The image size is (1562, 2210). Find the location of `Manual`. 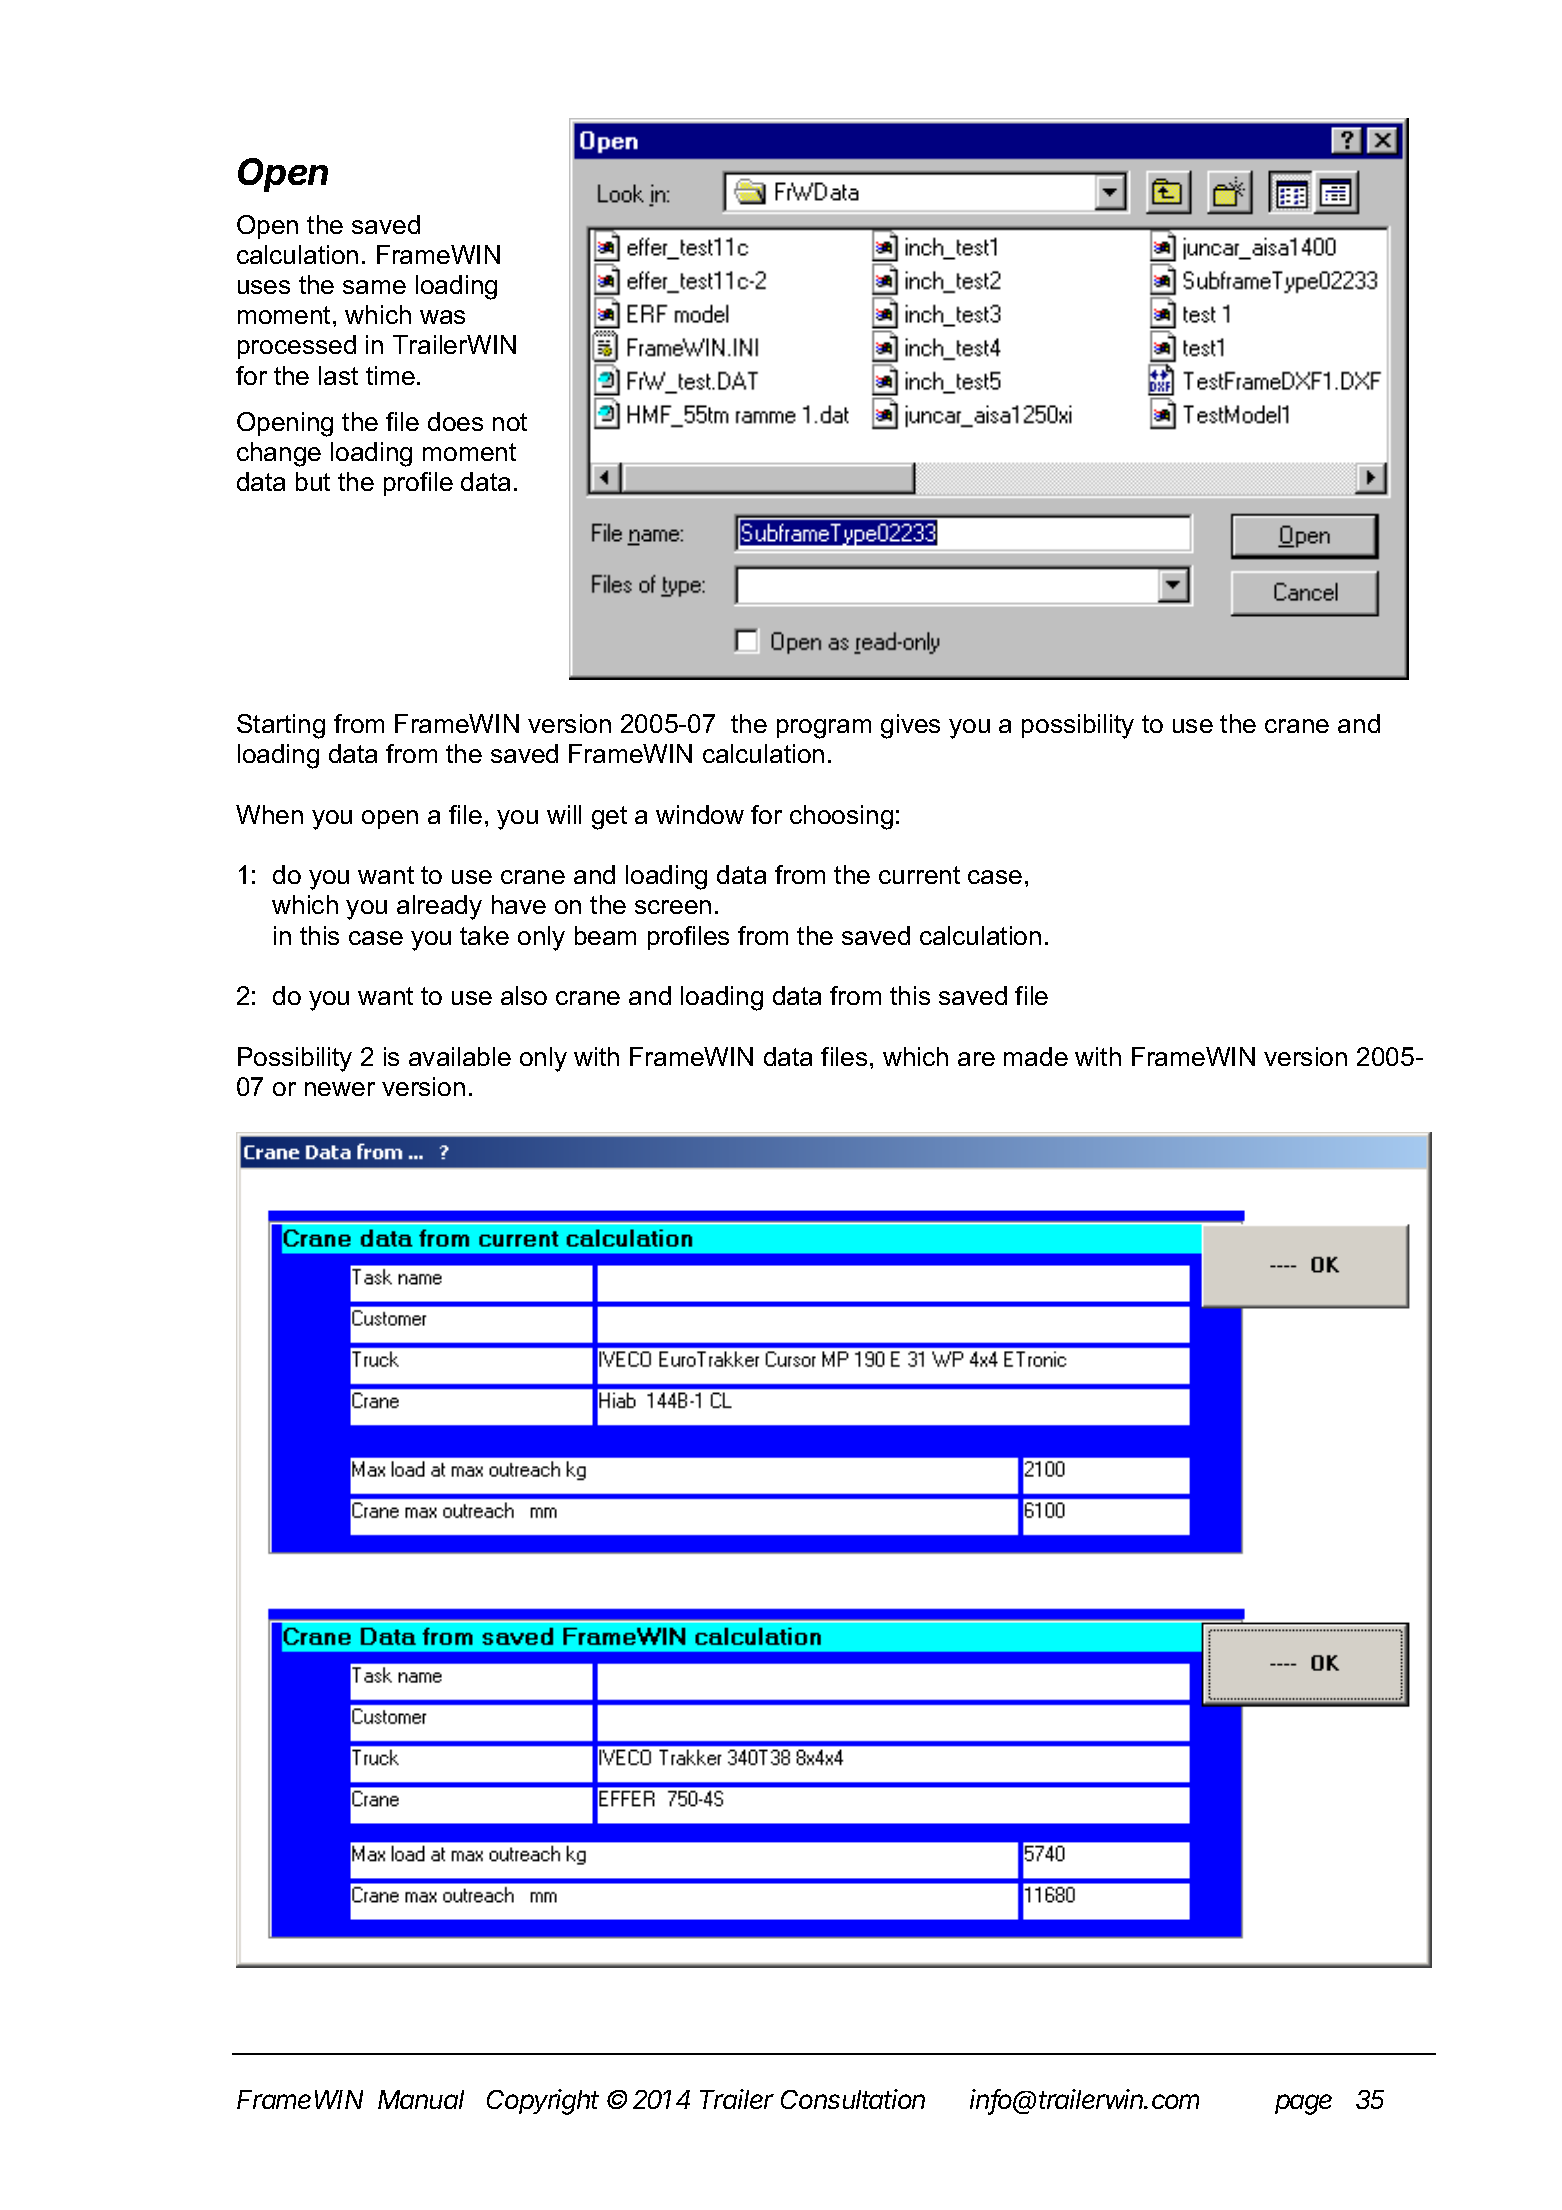

Manual is located at coordinates (421, 2099).
